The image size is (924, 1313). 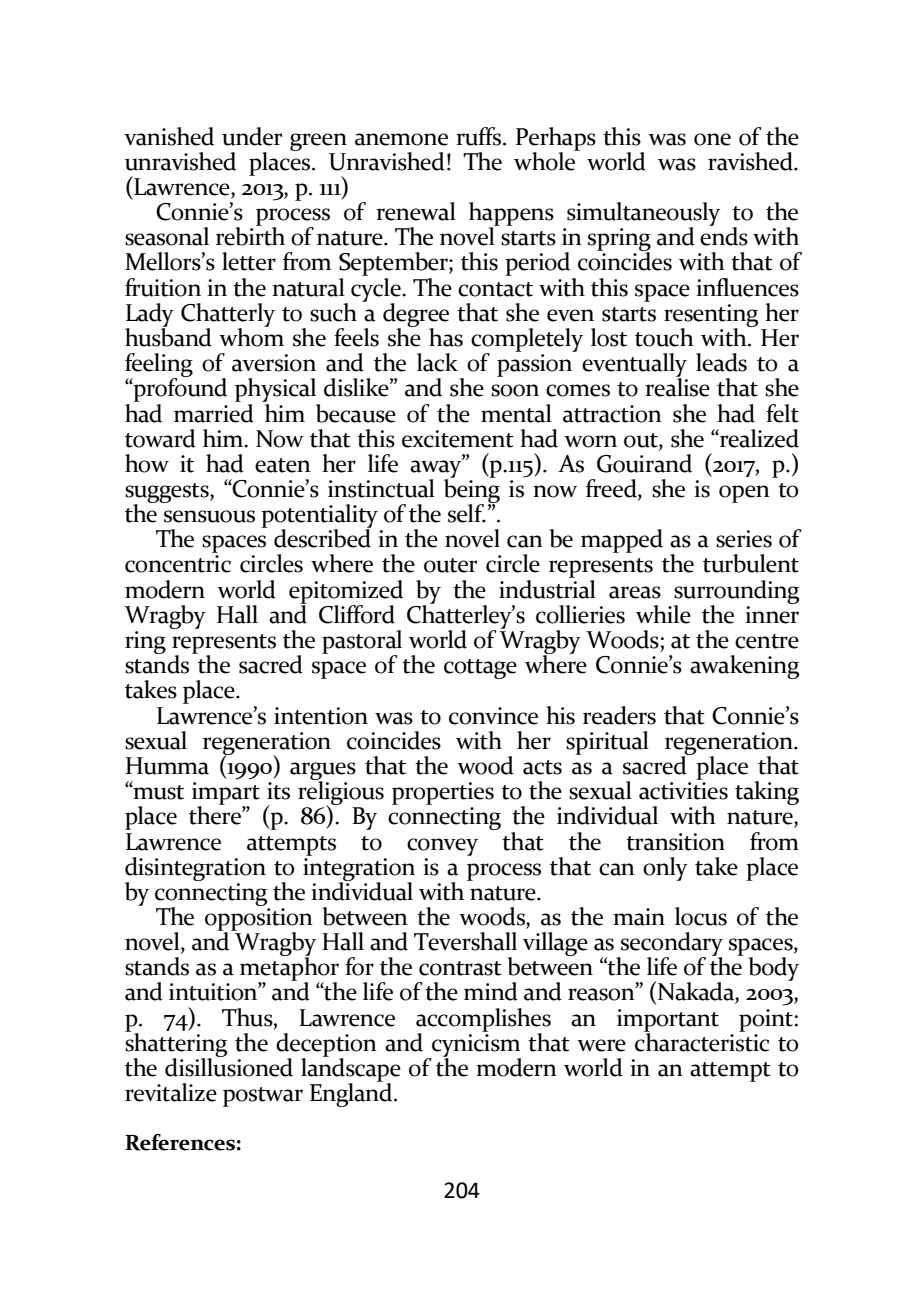 I want to click on sensuous, so click(x=209, y=516).
